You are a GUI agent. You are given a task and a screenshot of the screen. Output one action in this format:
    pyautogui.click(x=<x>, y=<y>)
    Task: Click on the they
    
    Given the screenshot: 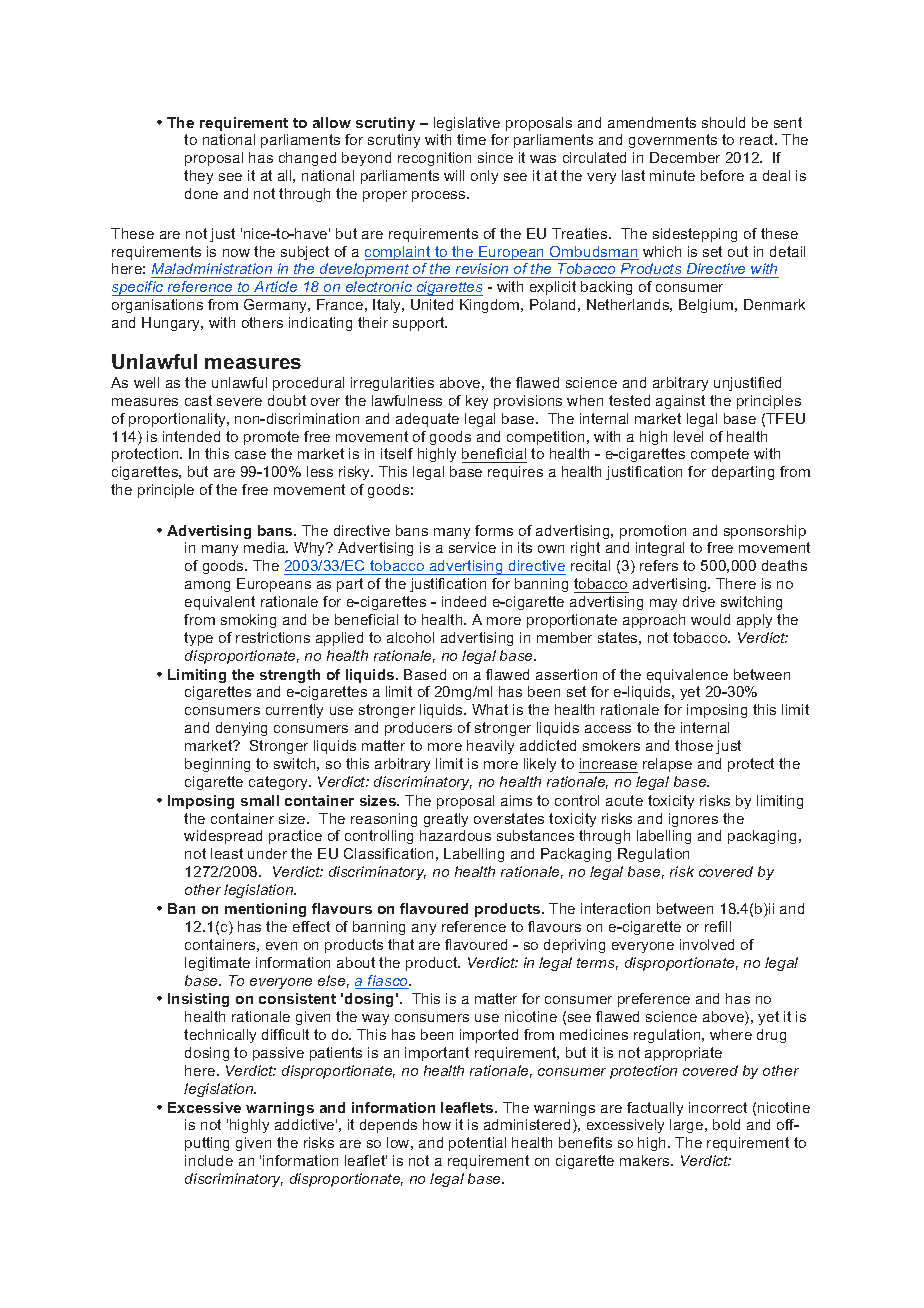 What is the action you would take?
    pyautogui.click(x=198, y=177)
